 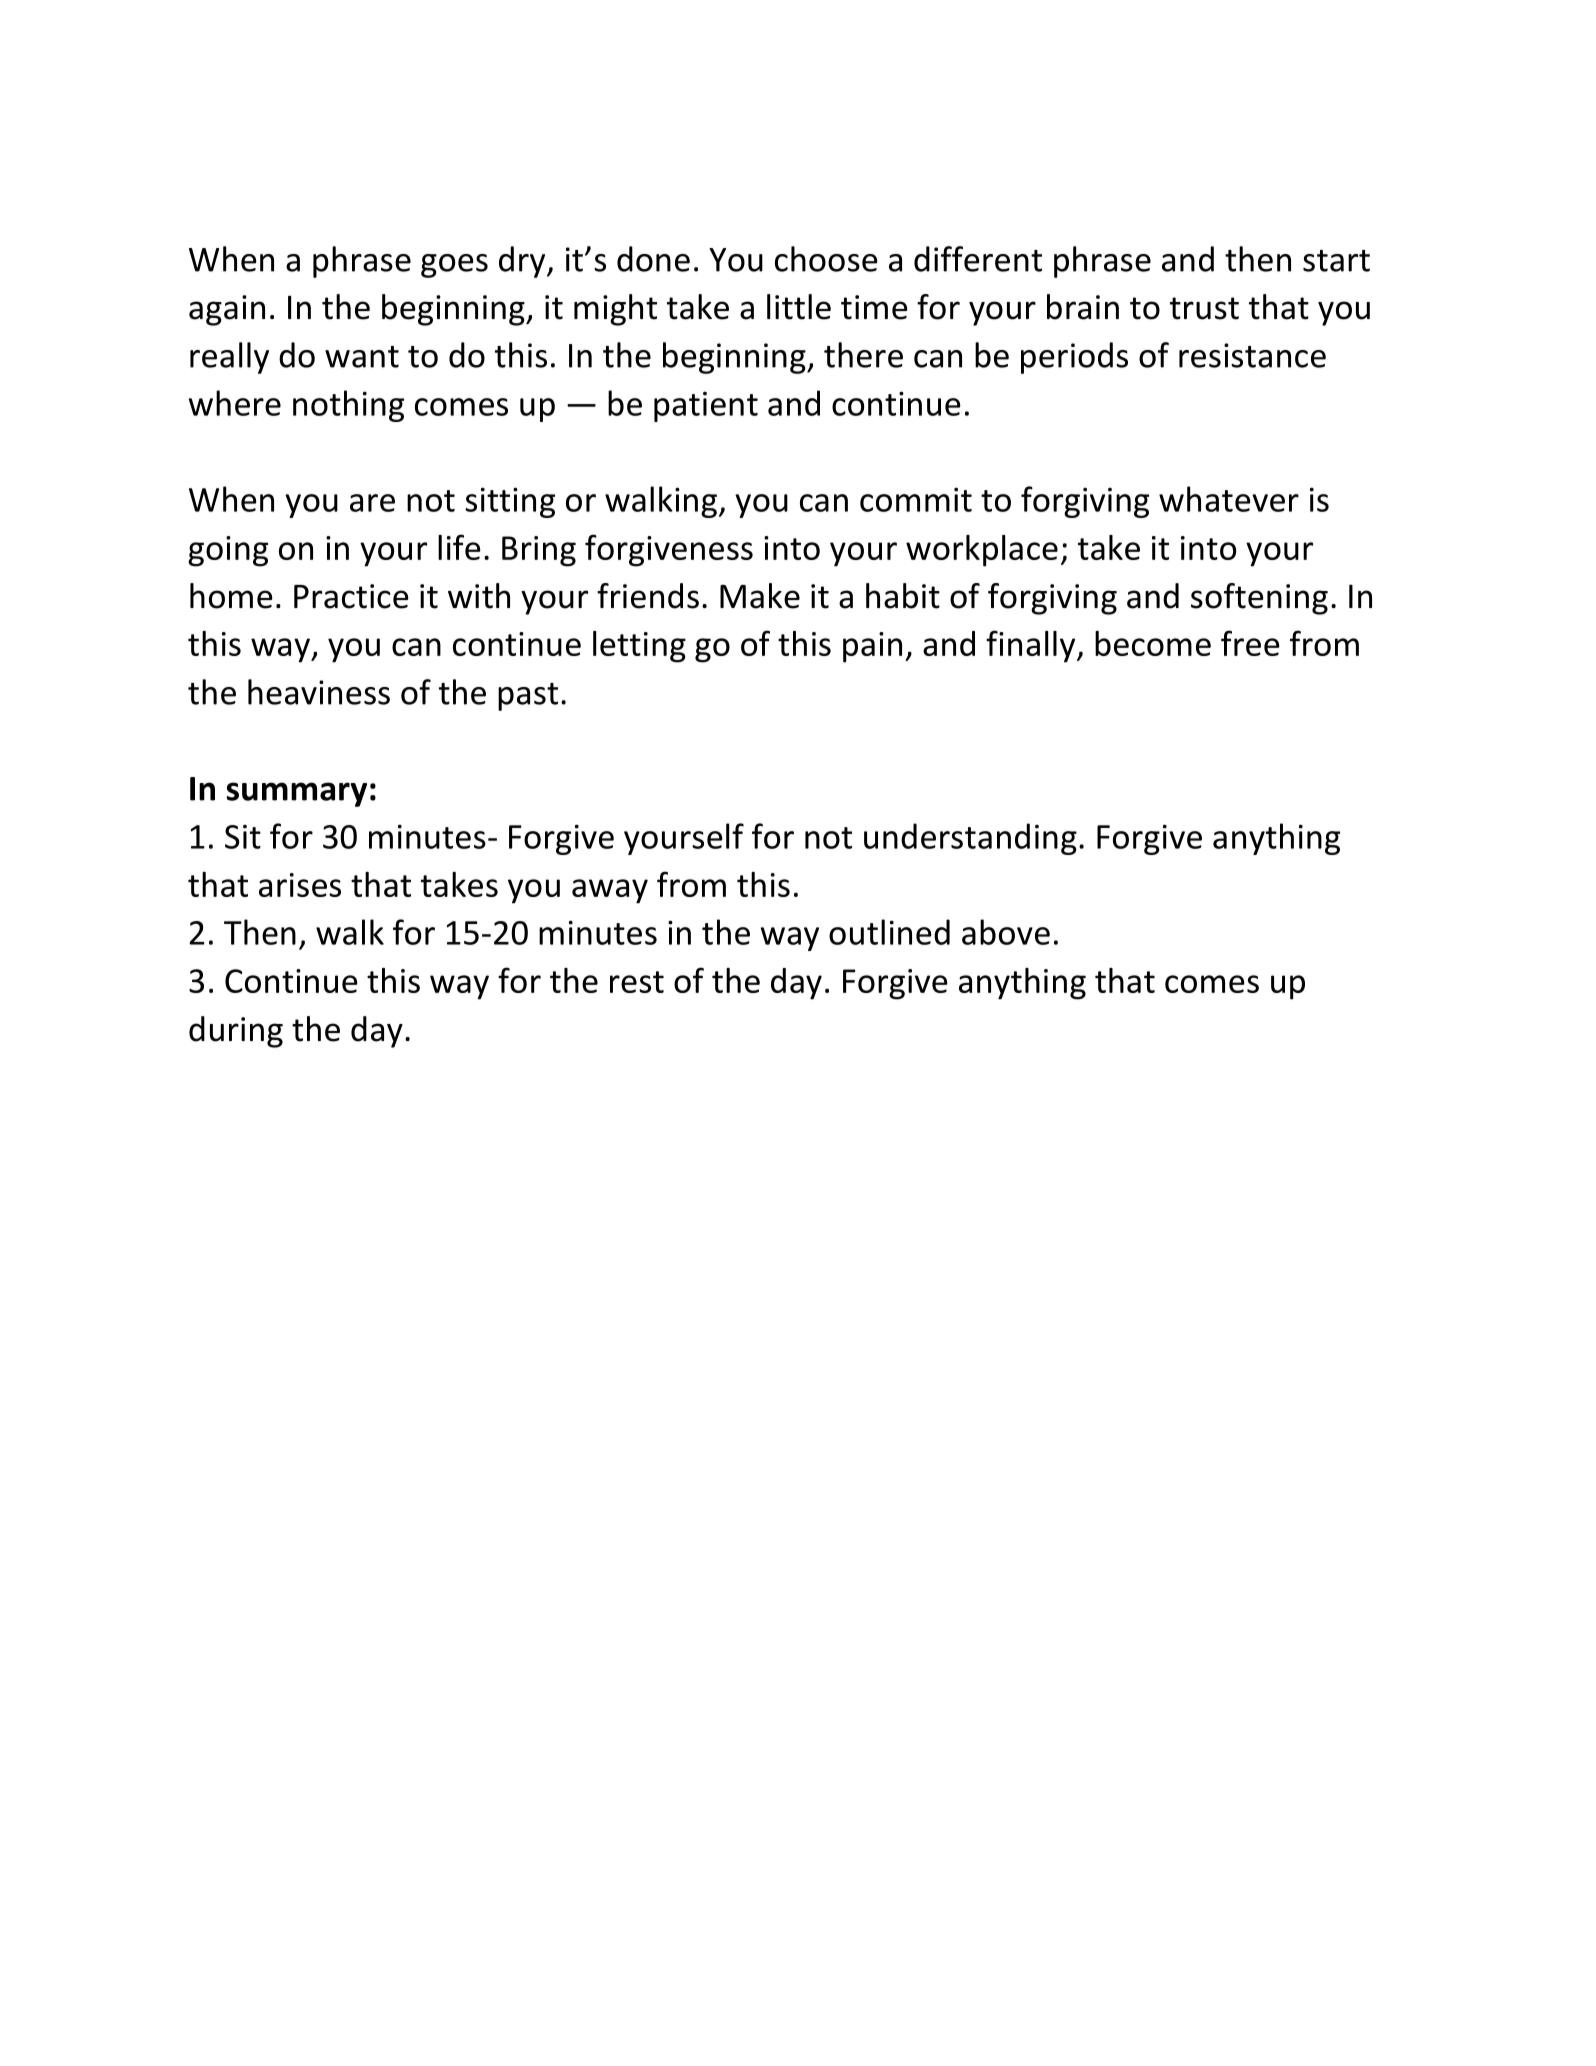 What do you see at coordinates (372, 503) in the screenshot?
I see `are` at bounding box center [372, 503].
